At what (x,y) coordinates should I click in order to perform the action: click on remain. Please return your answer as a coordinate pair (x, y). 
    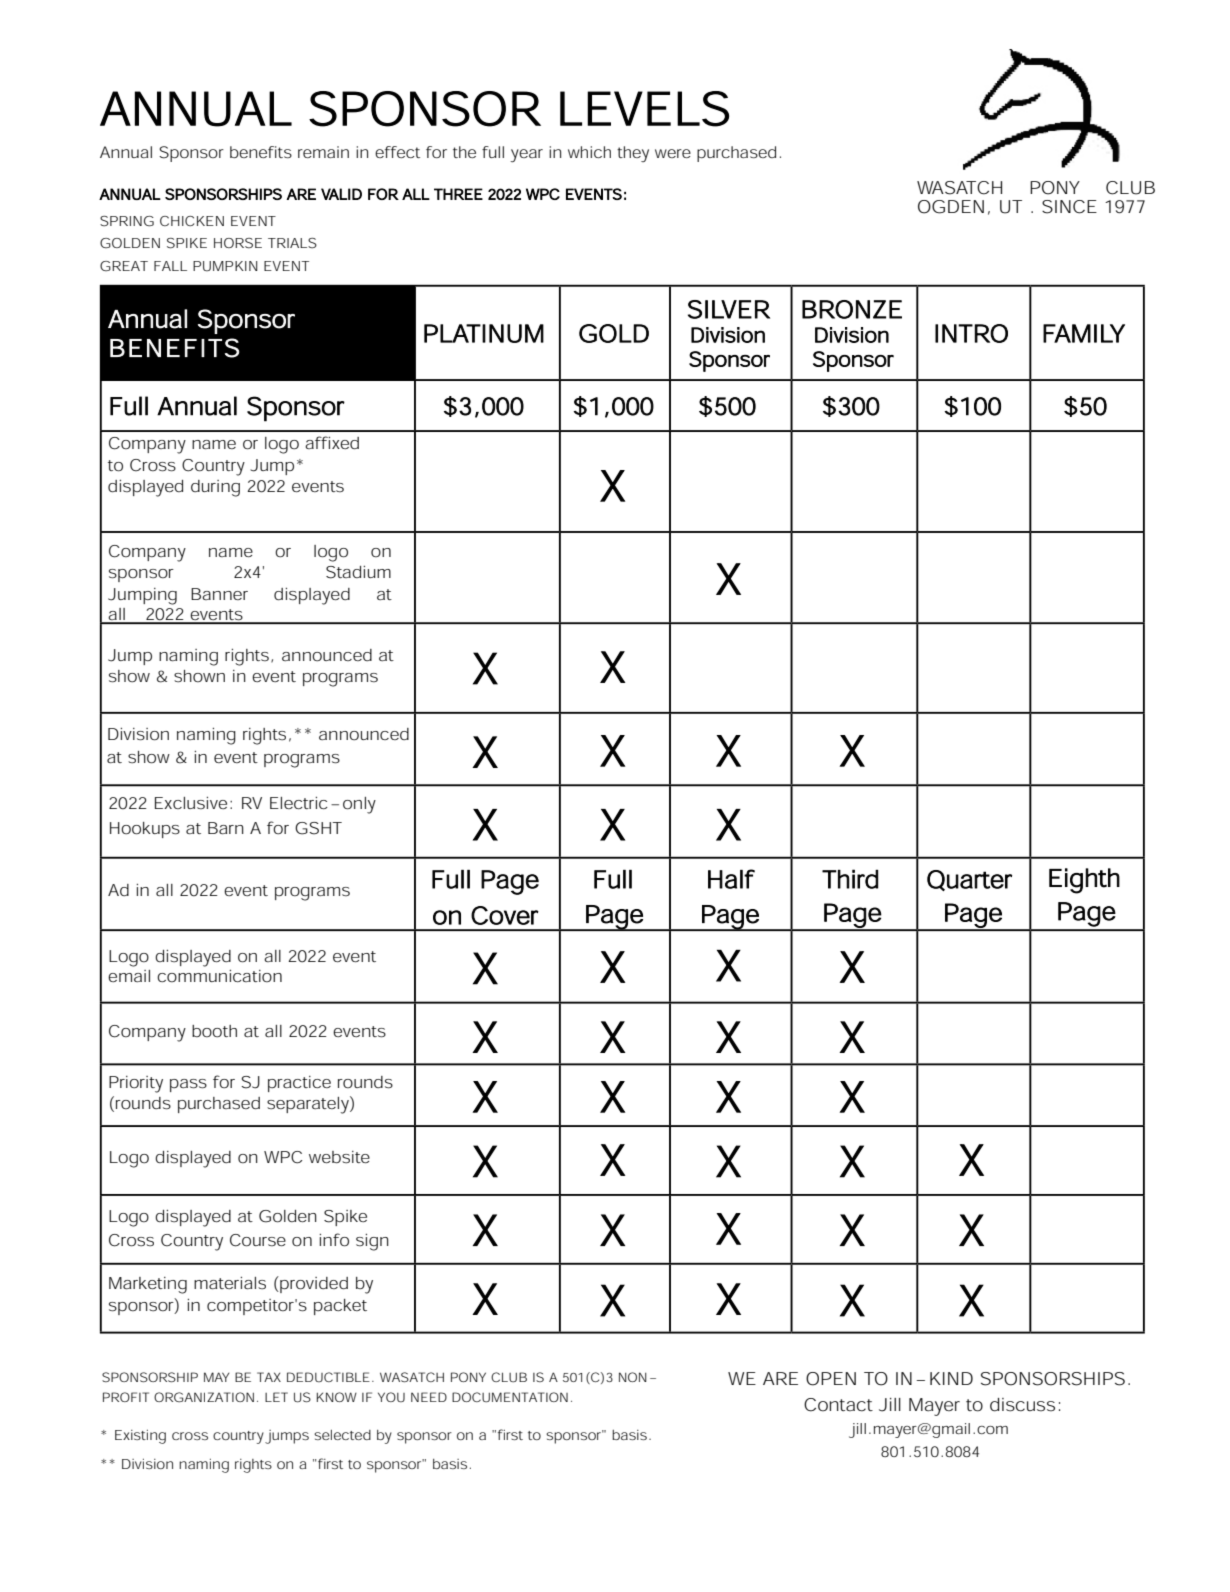
    Looking at the image, I should click on (323, 152).
